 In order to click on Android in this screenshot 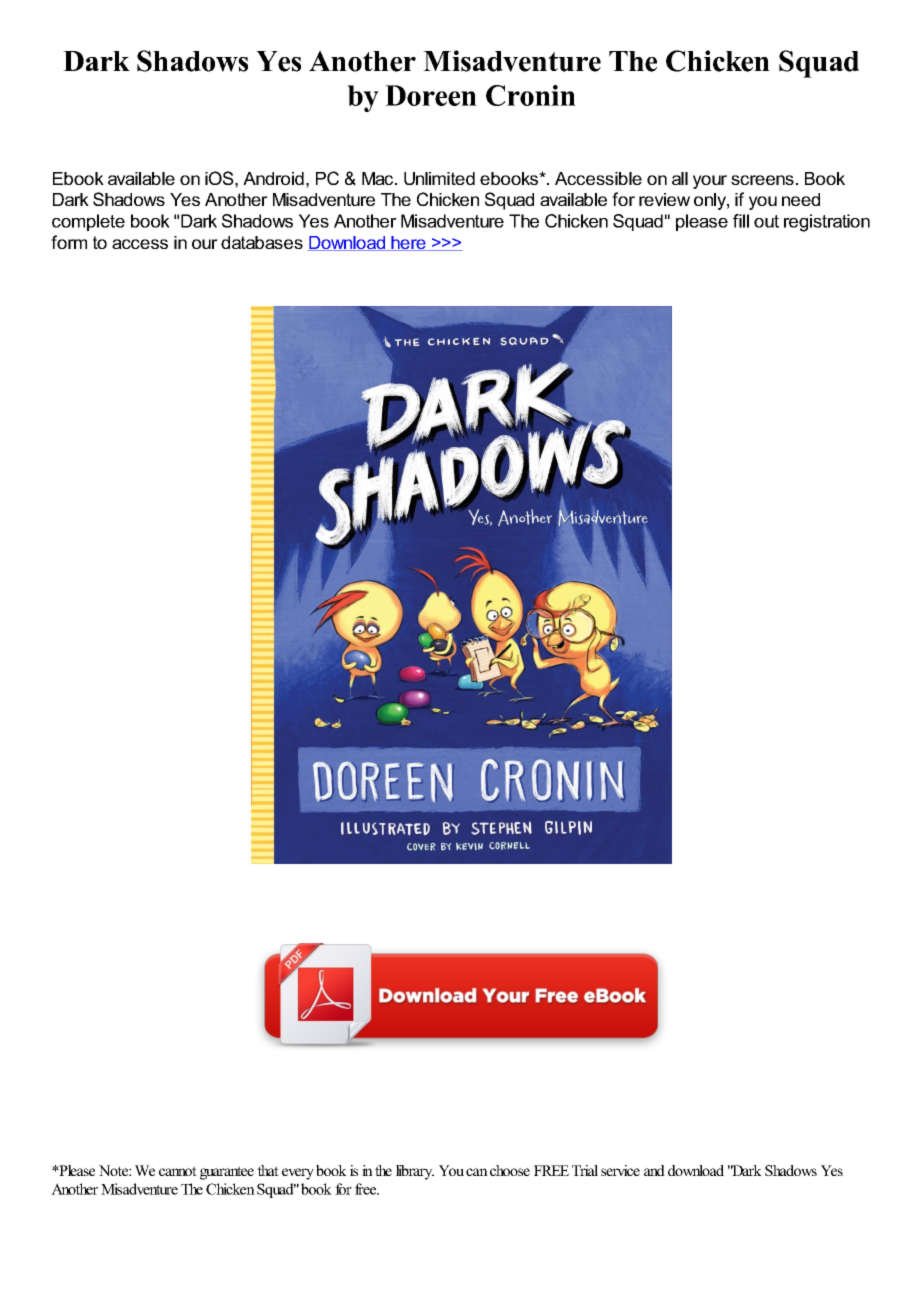, I will do `click(273, 178)`.
